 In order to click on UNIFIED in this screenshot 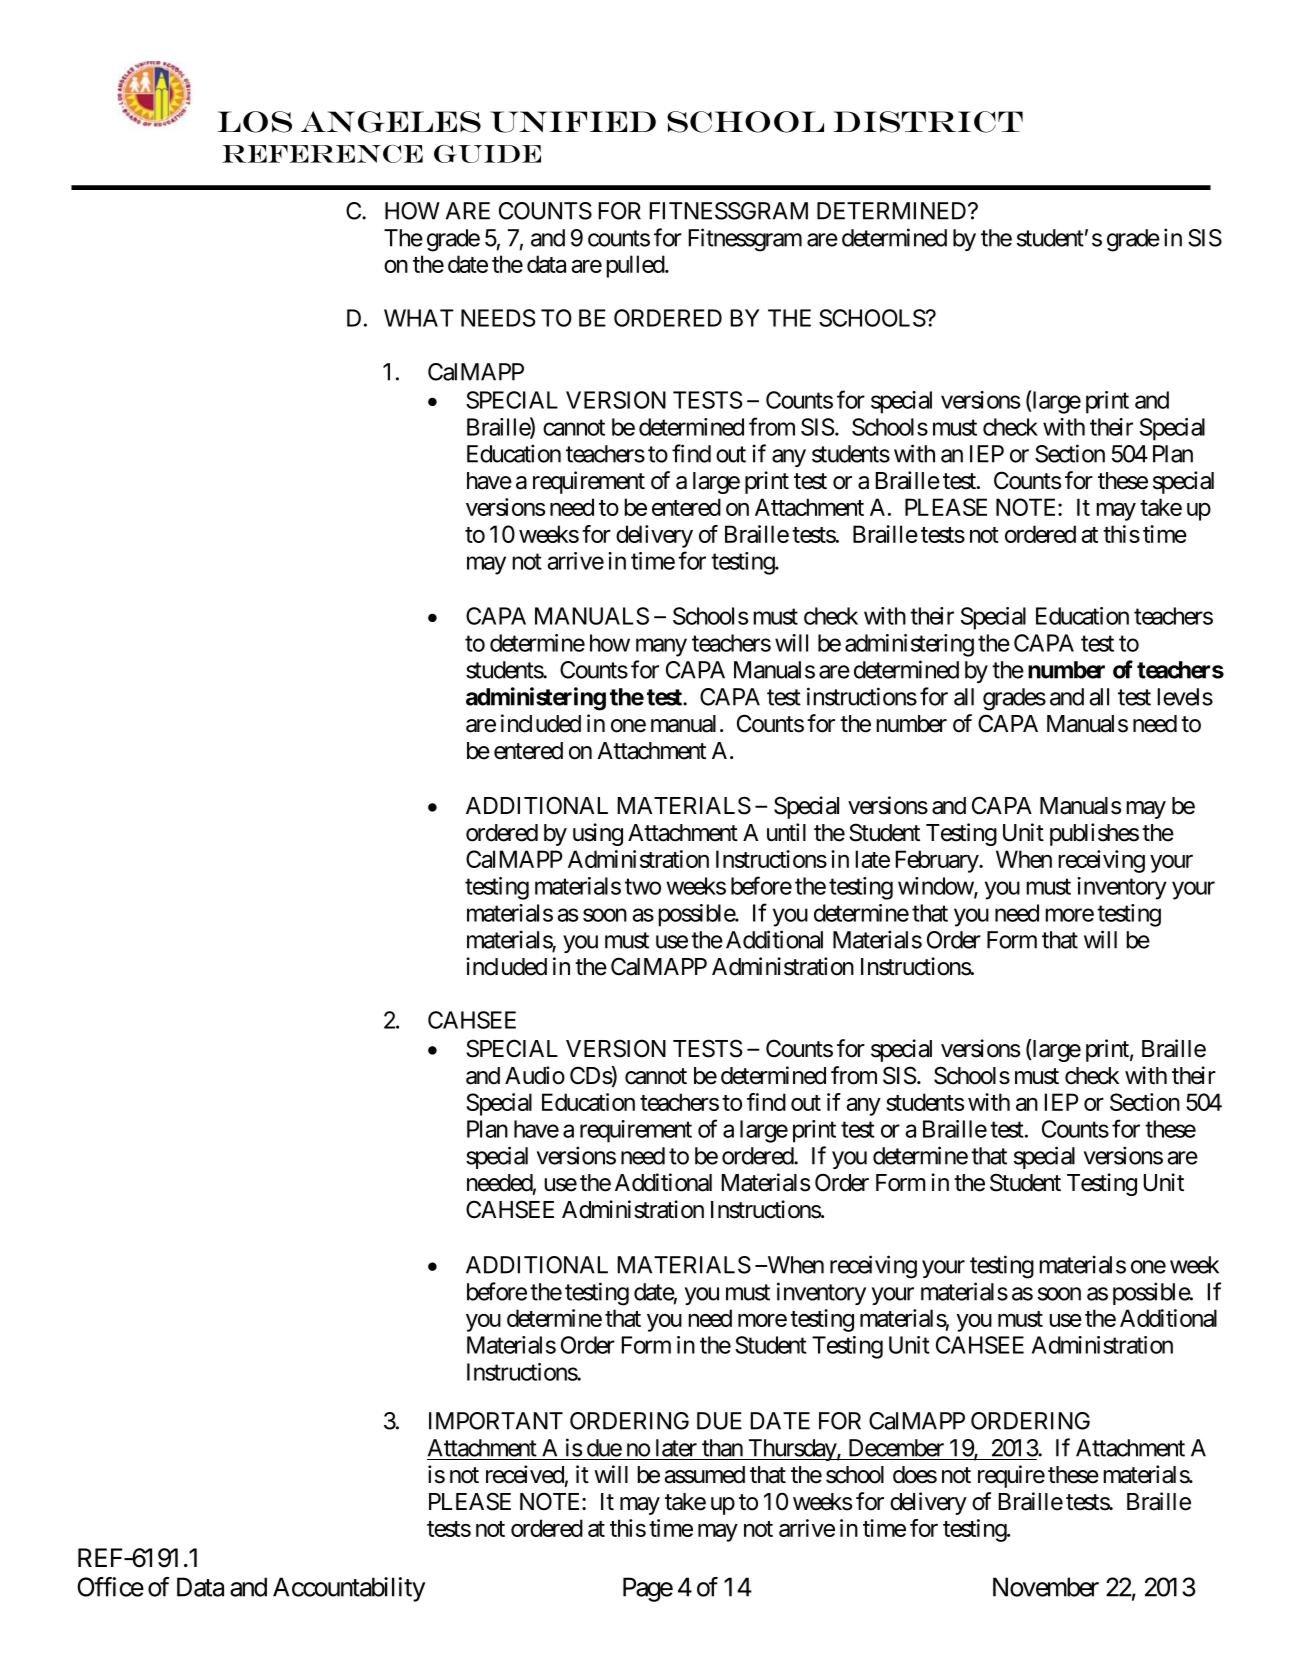, I will do `click(573, 122)`.
